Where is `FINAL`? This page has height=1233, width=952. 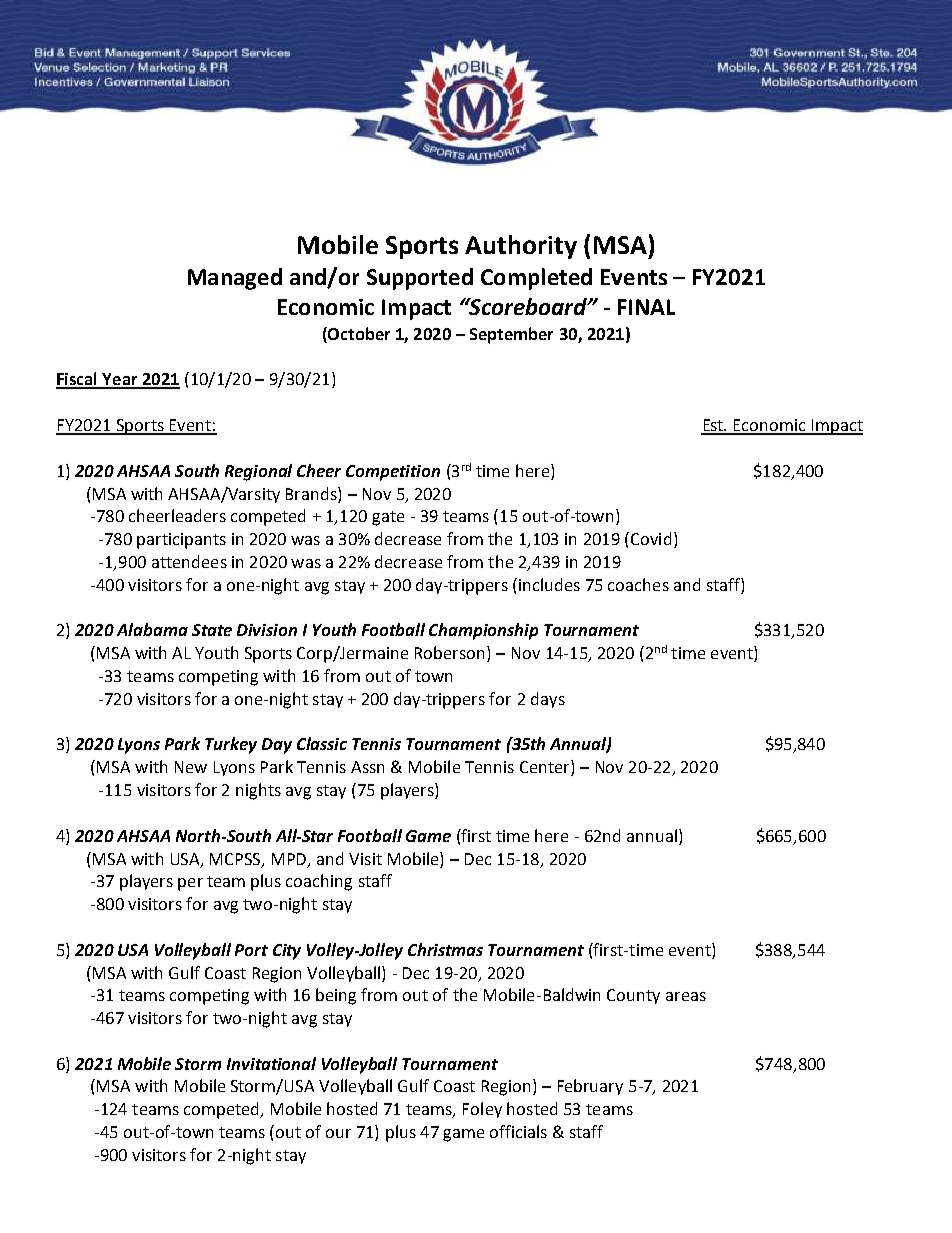
FINAL is located at coordinates (646, 307).
